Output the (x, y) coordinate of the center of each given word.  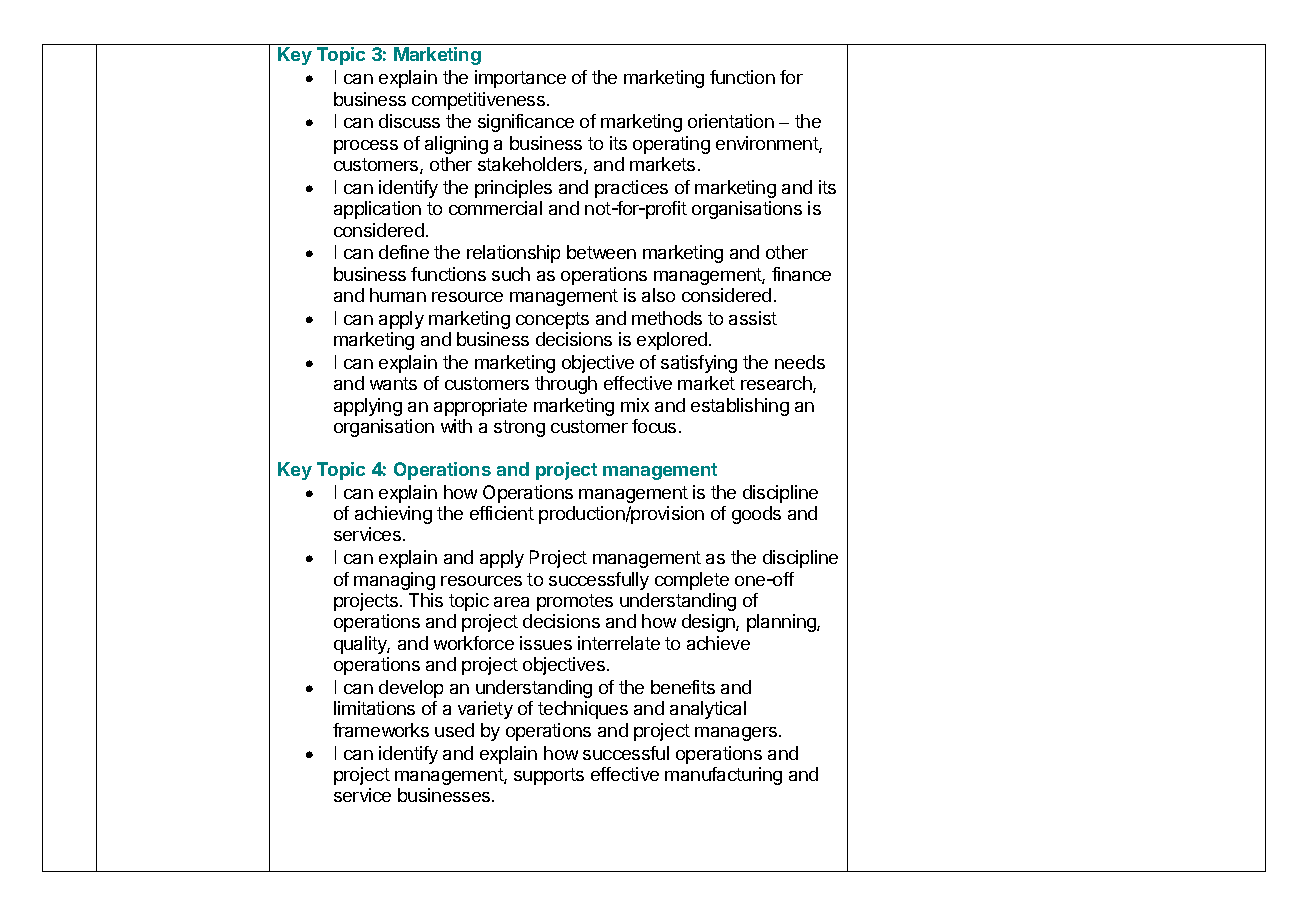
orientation (731, 121)
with (456, 426)
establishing (740, 407)
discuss (409, 121)
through (566, 385)
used (454, 730)
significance (526, 123)
